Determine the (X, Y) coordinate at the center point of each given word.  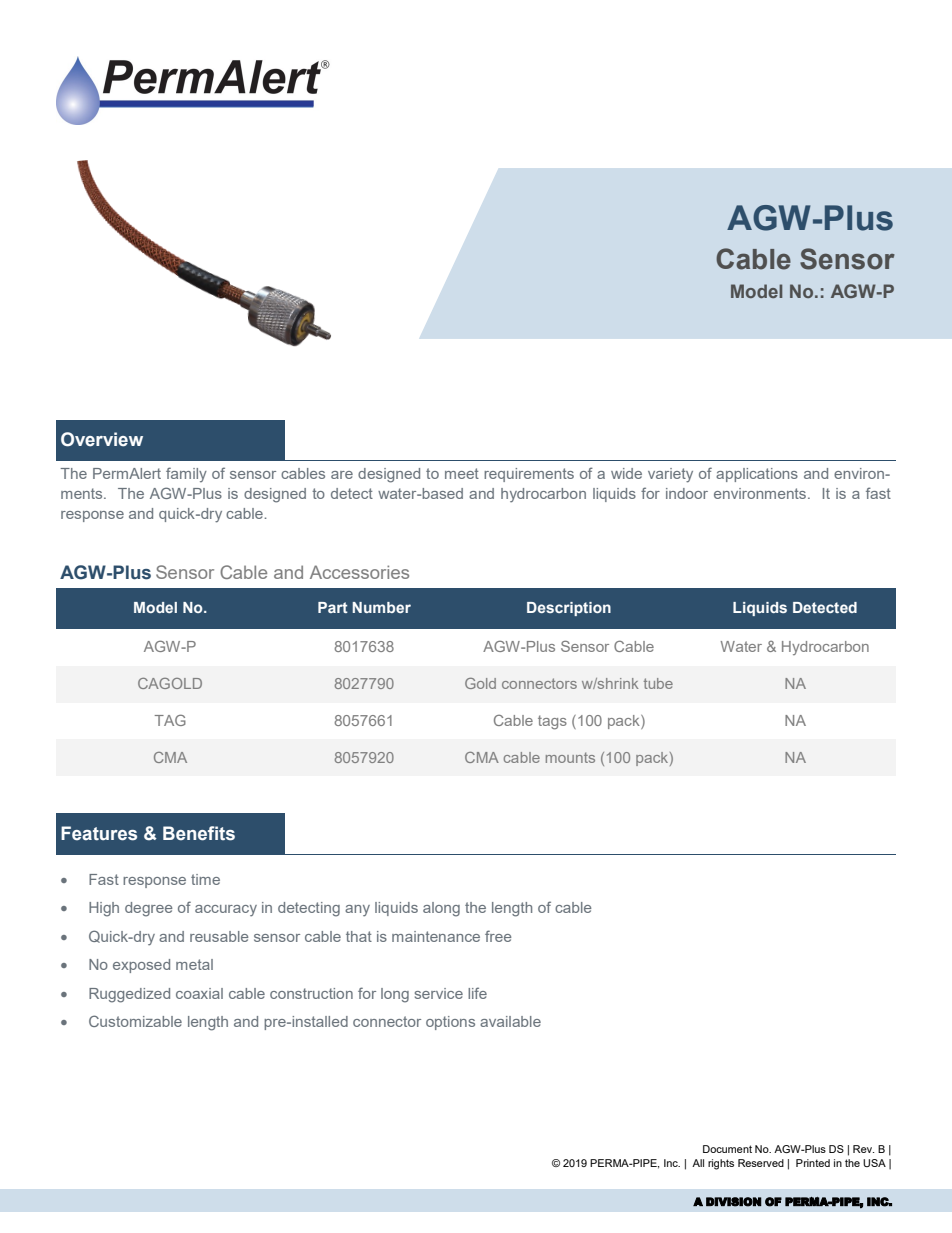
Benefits (199, 833)
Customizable (135, 1021)
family (186, 474)
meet (462, 473)
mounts (570, 757)
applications (757, 475)
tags (552, 722)
